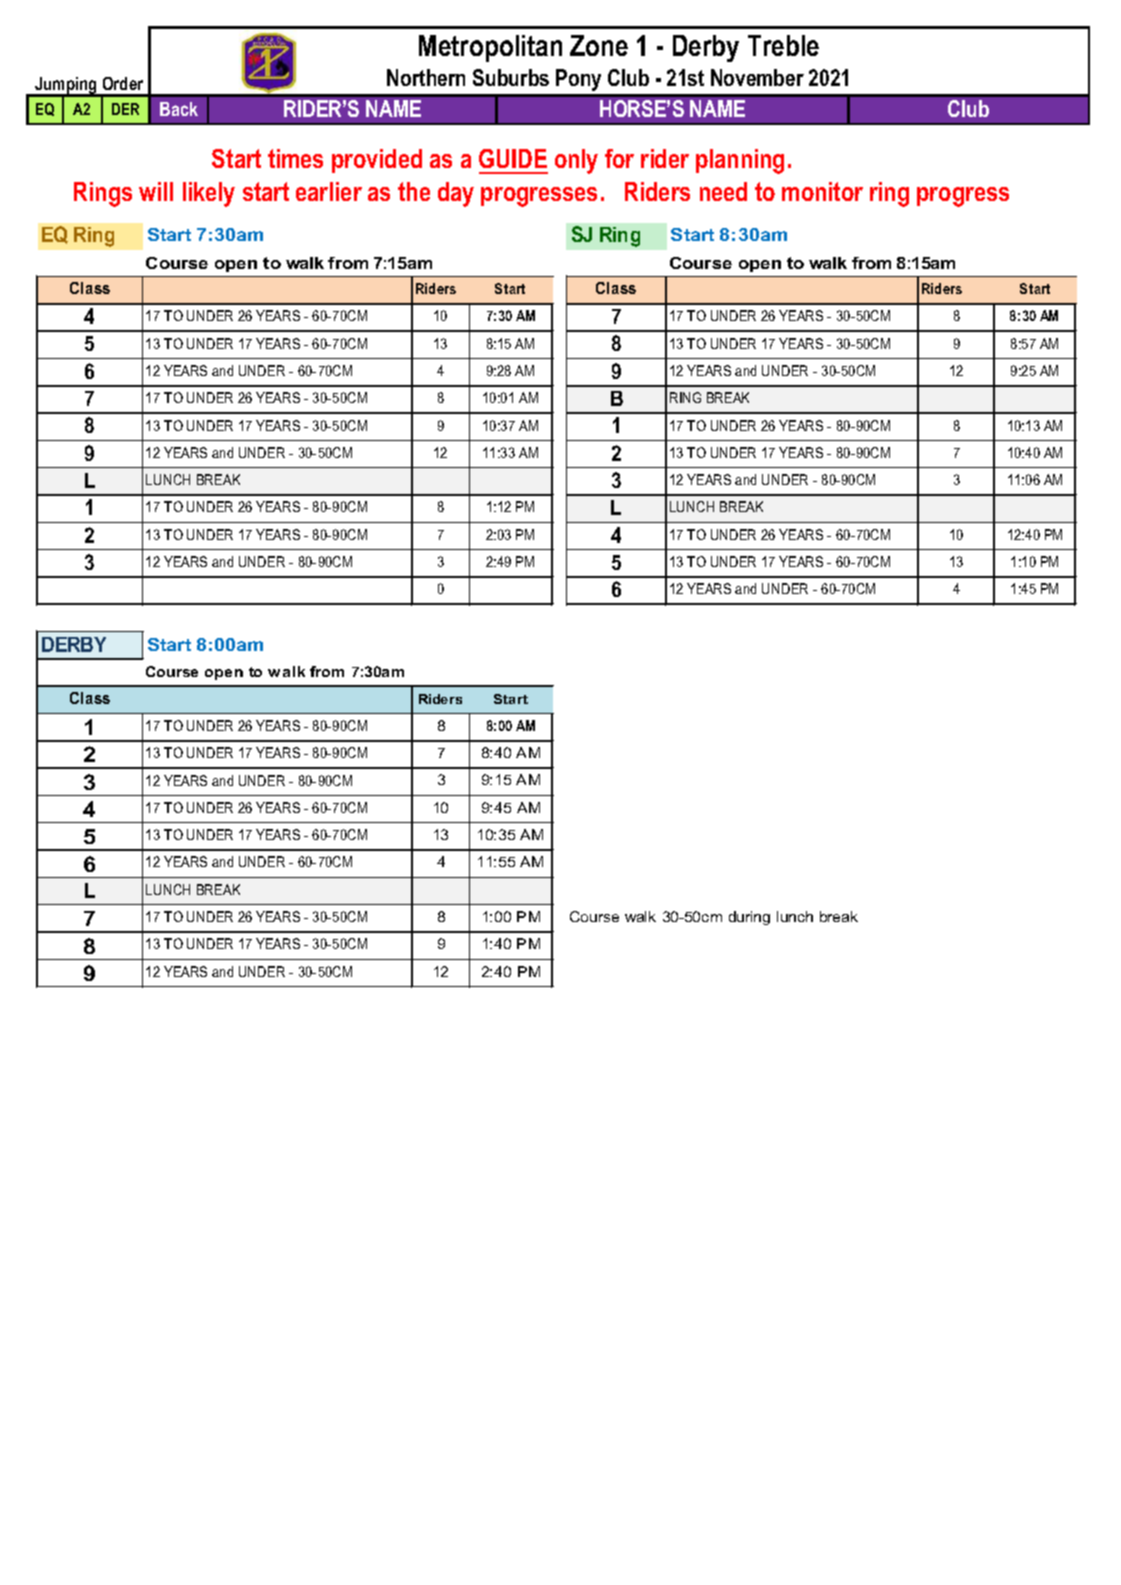 This screenshot has width=1121, height=1585. Describe the element at coordinates (490, 48) in the screenshot. I see `Metropolitan` at that location.
